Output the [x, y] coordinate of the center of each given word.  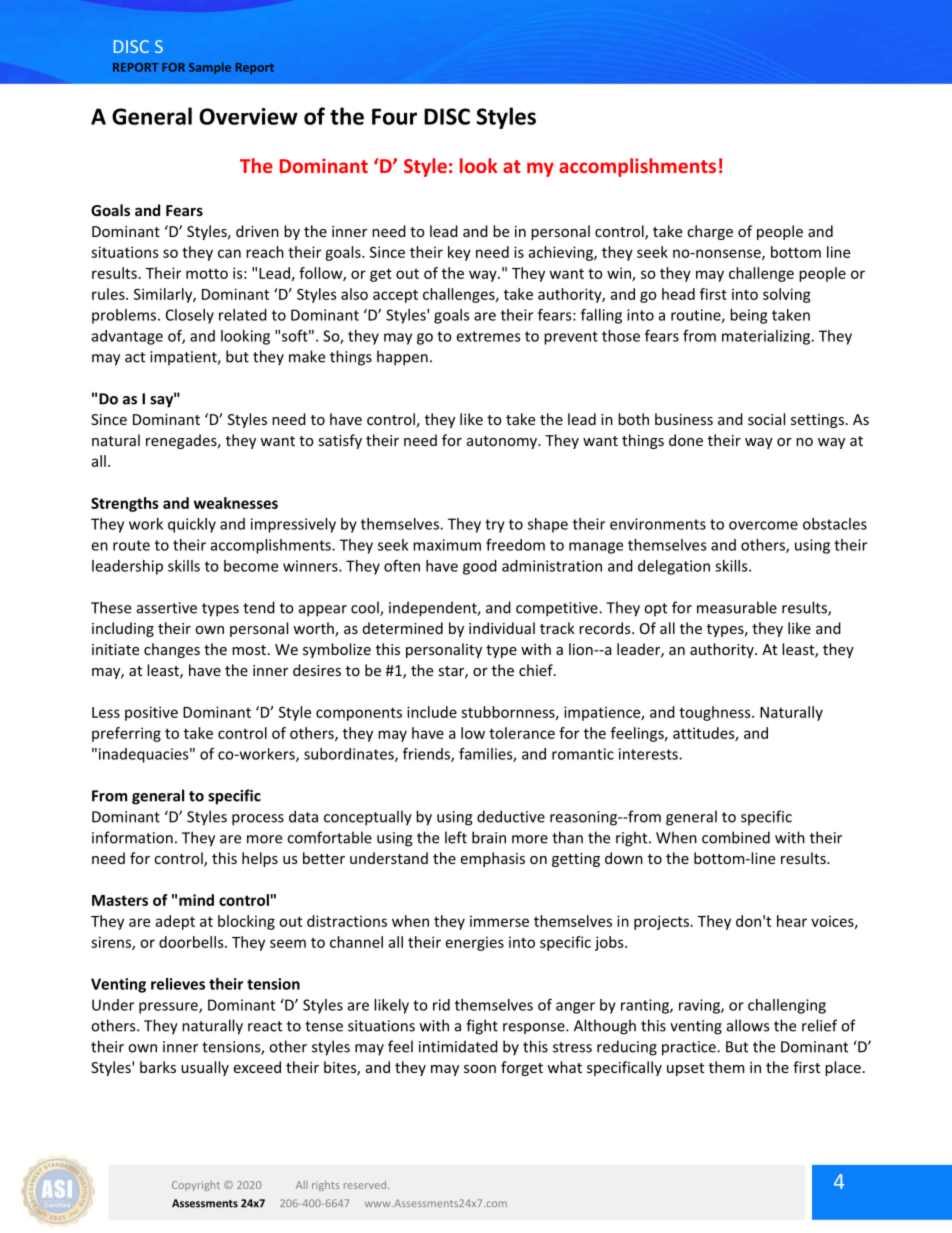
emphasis [493, 859]
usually [205, 1068]
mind [196, 900]
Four [394, 116]
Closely [190, 316]
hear [792, 921]
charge [710, 232]
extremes [488, 336]
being [748, 316]
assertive [167, 608]
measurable [737, 607]
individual [502, 628]
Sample [210, 68]
